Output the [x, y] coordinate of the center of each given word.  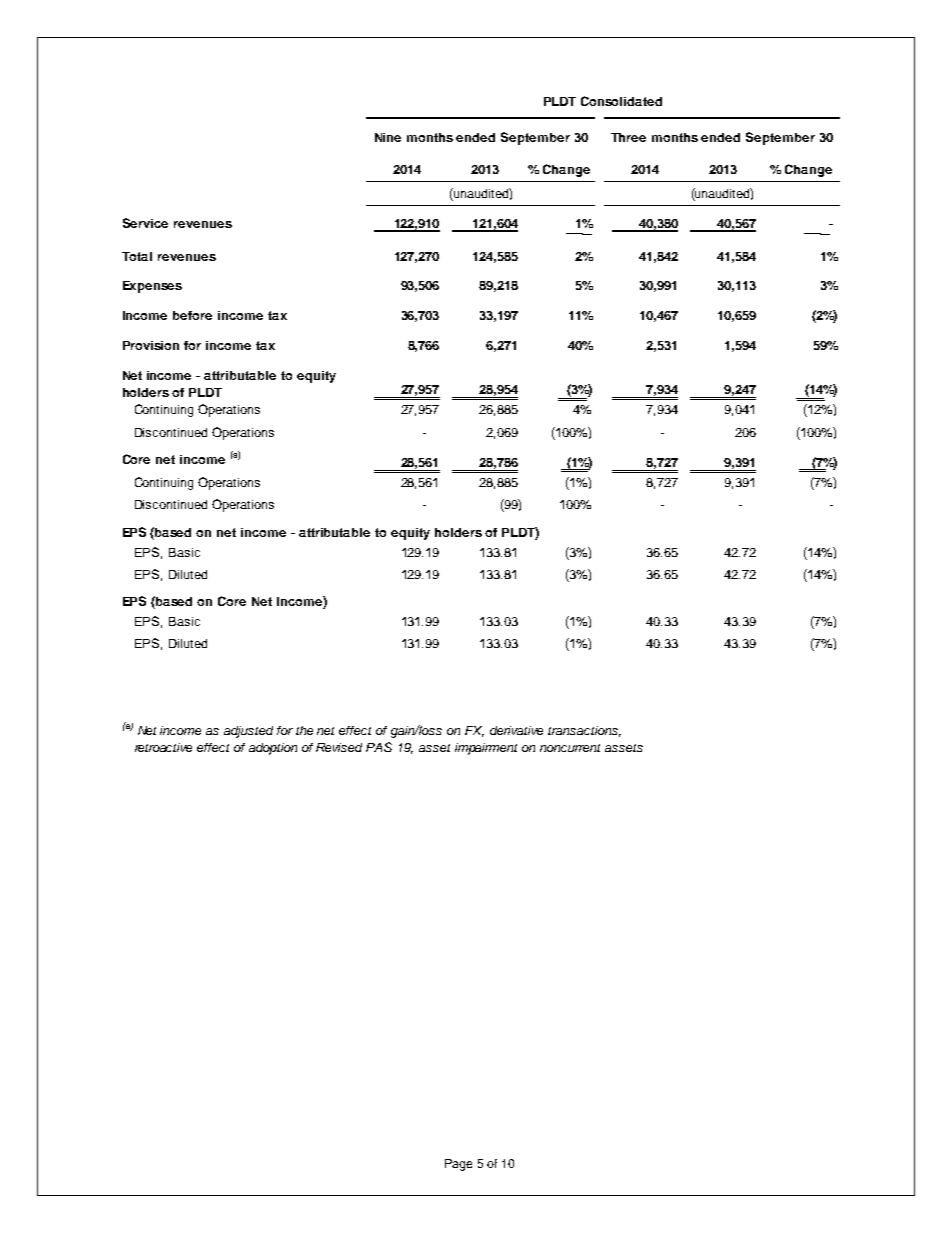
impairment [486, 749]
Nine [388, 137]
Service [145, 223]
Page [458, 1165]
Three [628, 137]
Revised [339, 747]
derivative [516, 730]
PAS [379, 747]
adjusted [248, 732]
